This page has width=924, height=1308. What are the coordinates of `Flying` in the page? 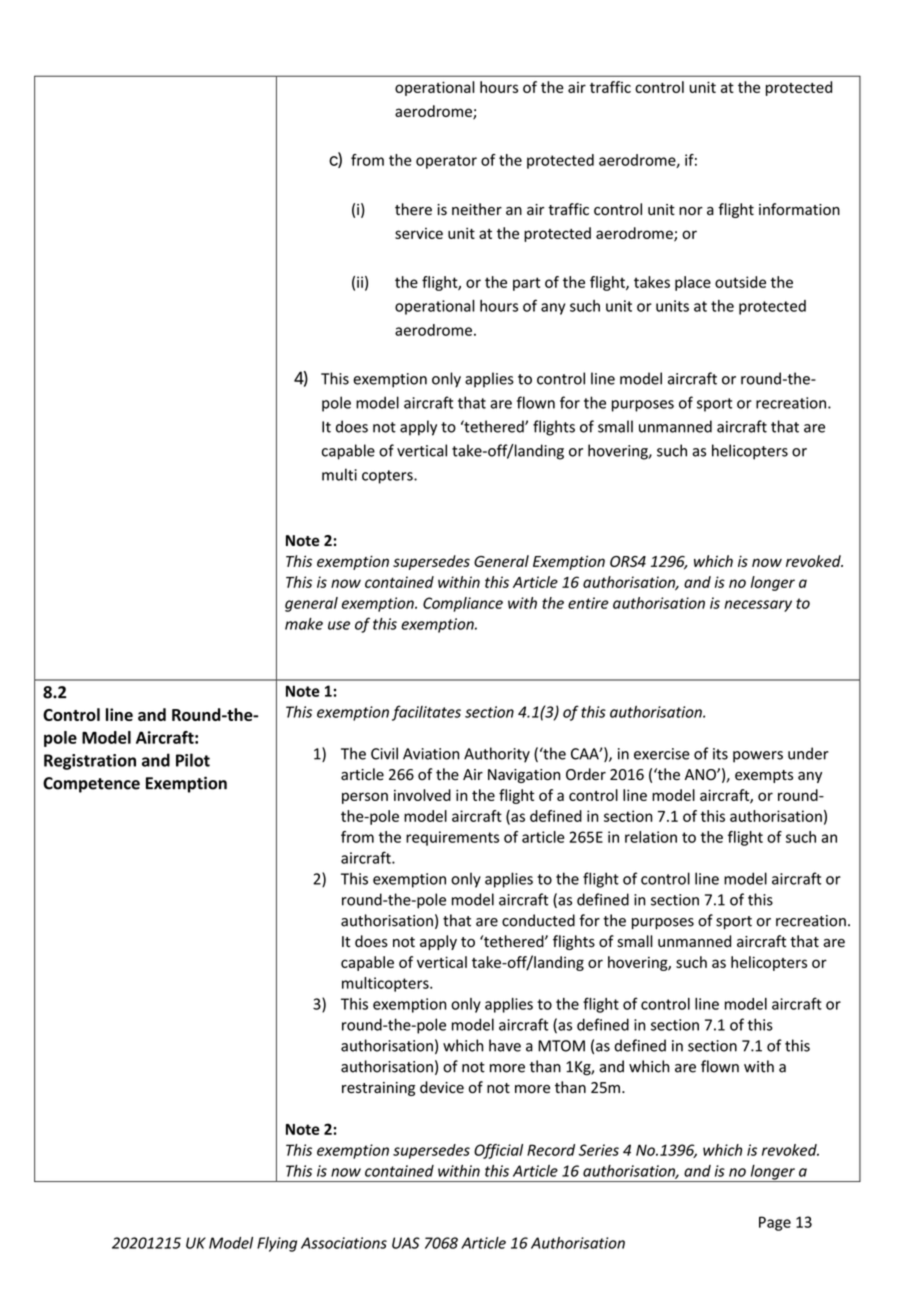 It's located at (277, 1244).
